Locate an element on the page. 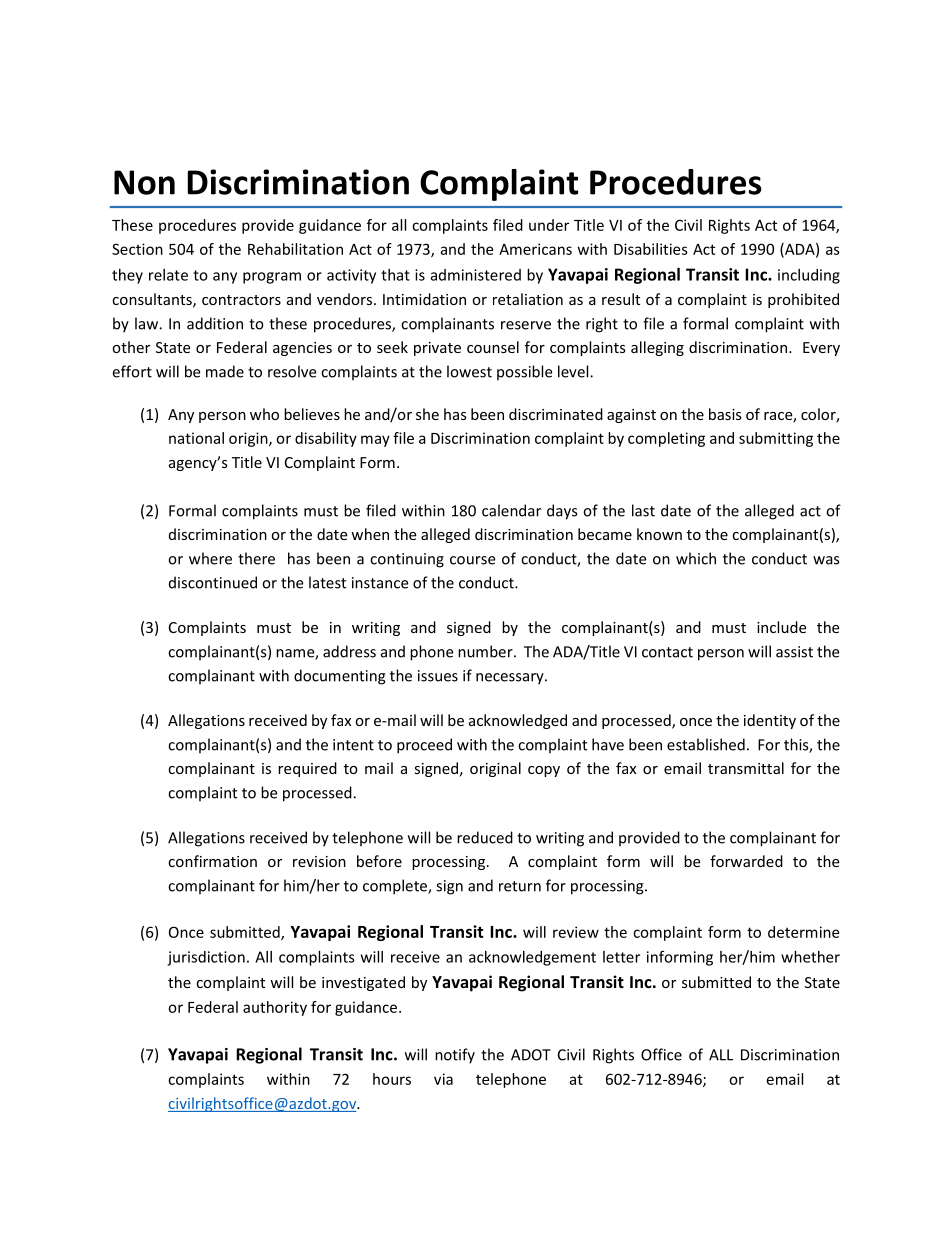 The width and height of the image is (952, 1233). authority is located at coordinates (275, 1008).
